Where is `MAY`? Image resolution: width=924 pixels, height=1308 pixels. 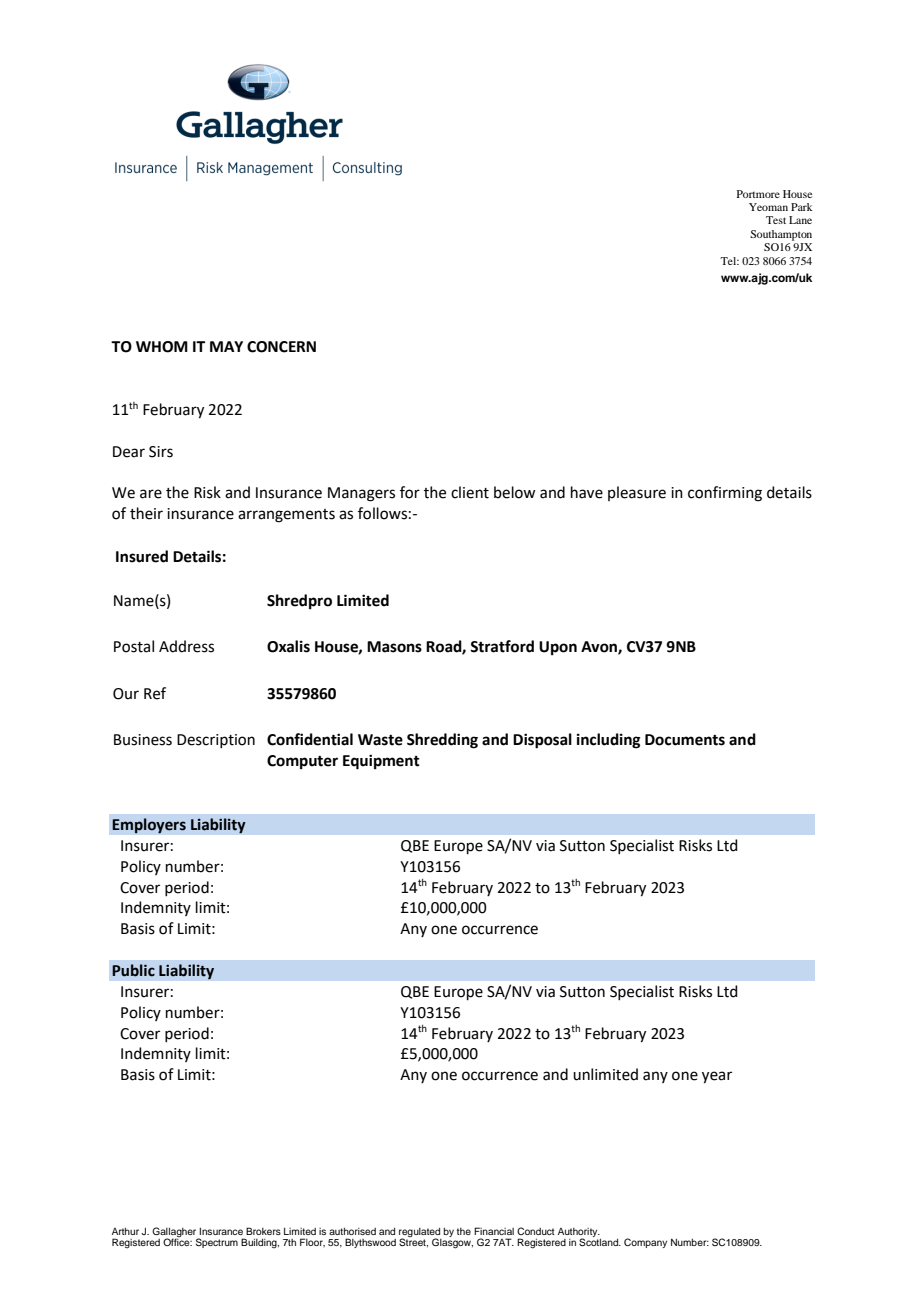 MAY is located at coordinates (226, 346).
